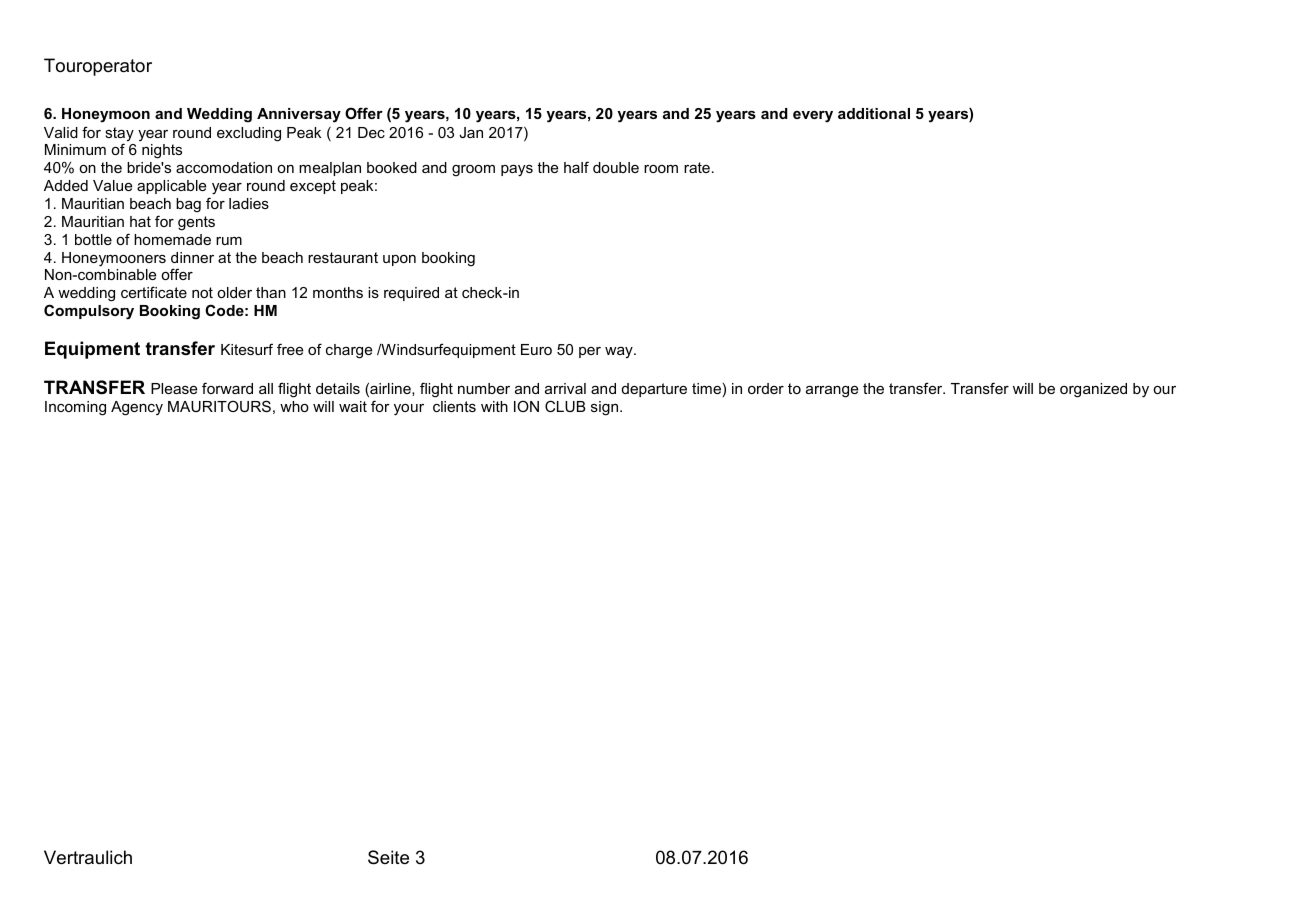 Image resolution: width=1308 pixels, height=924 pixels. Describe the element at coordinates (654, 390) in the page. I see `departure` at that location.
